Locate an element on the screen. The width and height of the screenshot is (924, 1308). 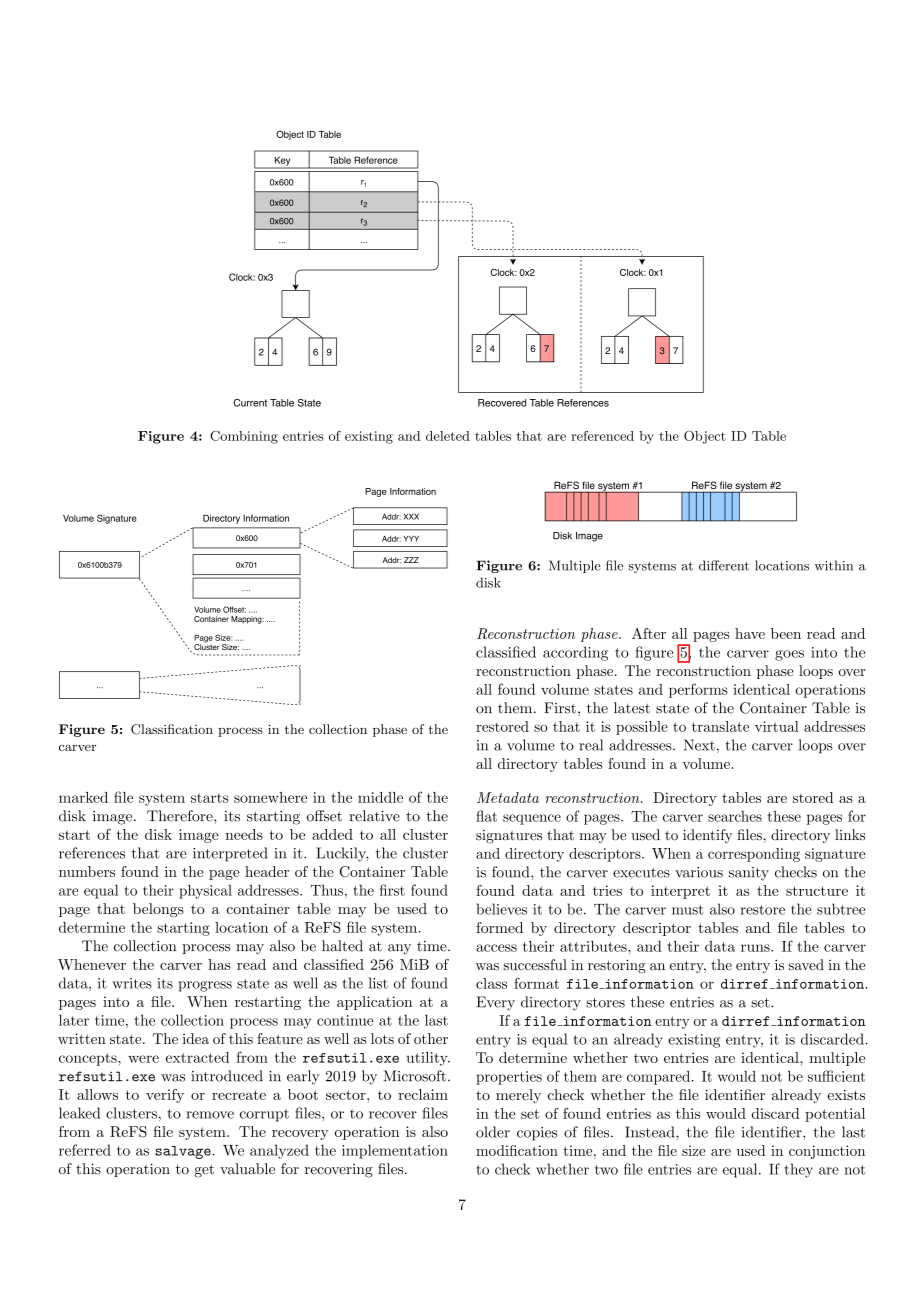
according is located at coordinates (575, 653).
